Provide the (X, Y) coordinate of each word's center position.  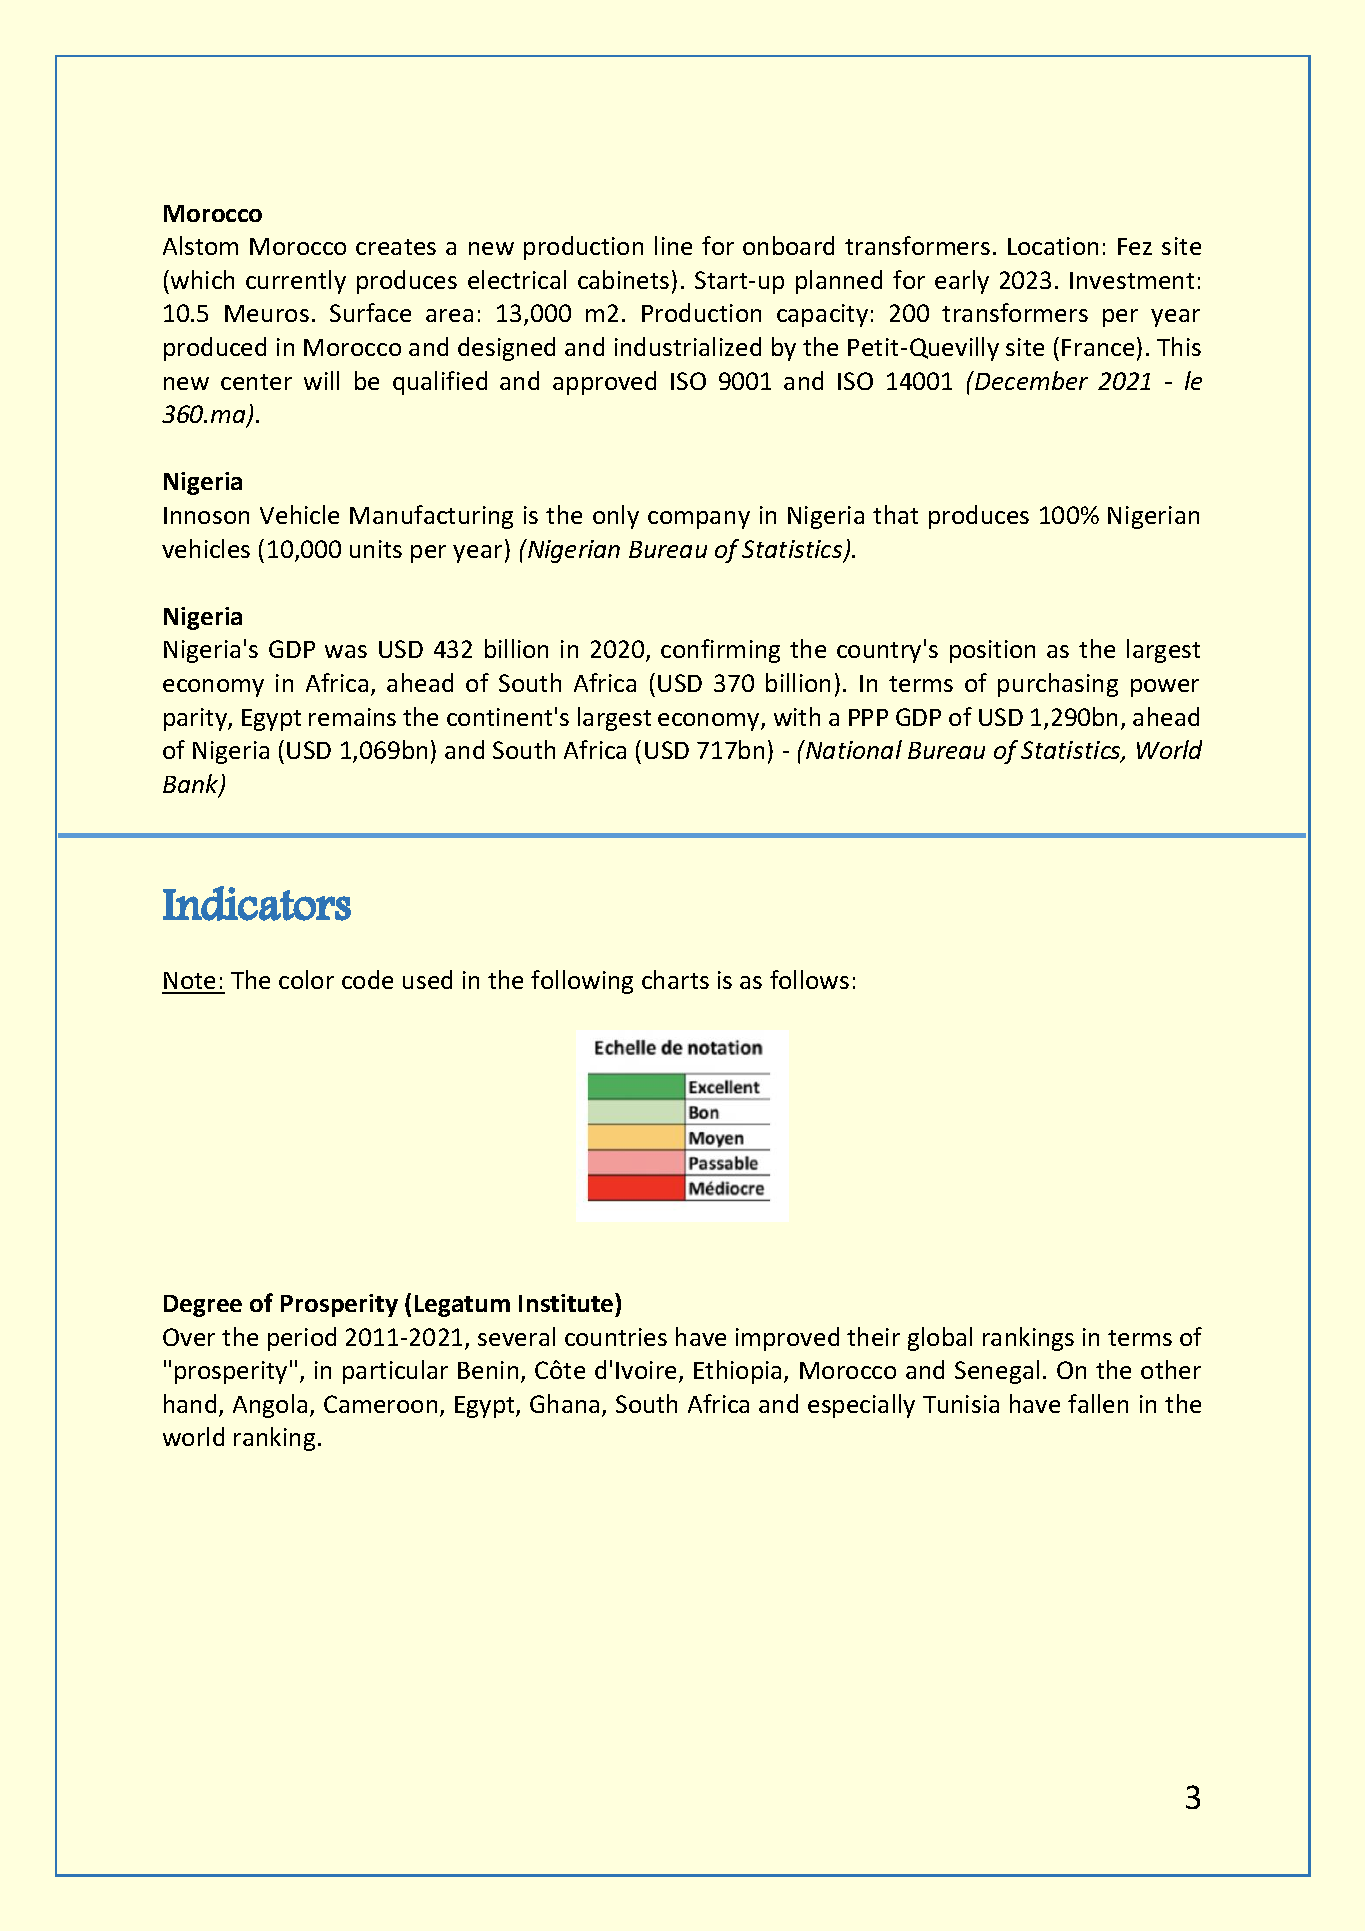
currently (296, 282)
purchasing (1058, 685)
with (797, 716)
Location (1053, 246)
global (940, 1339)
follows (809, 979)
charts (675, 979)
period (302, 1339)
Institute (567, 1302)
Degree (203, 1306)
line (673, 245)
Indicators (257, 903)
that (895, 514)
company (699, 520)
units (376, 549)
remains (352, 717)
